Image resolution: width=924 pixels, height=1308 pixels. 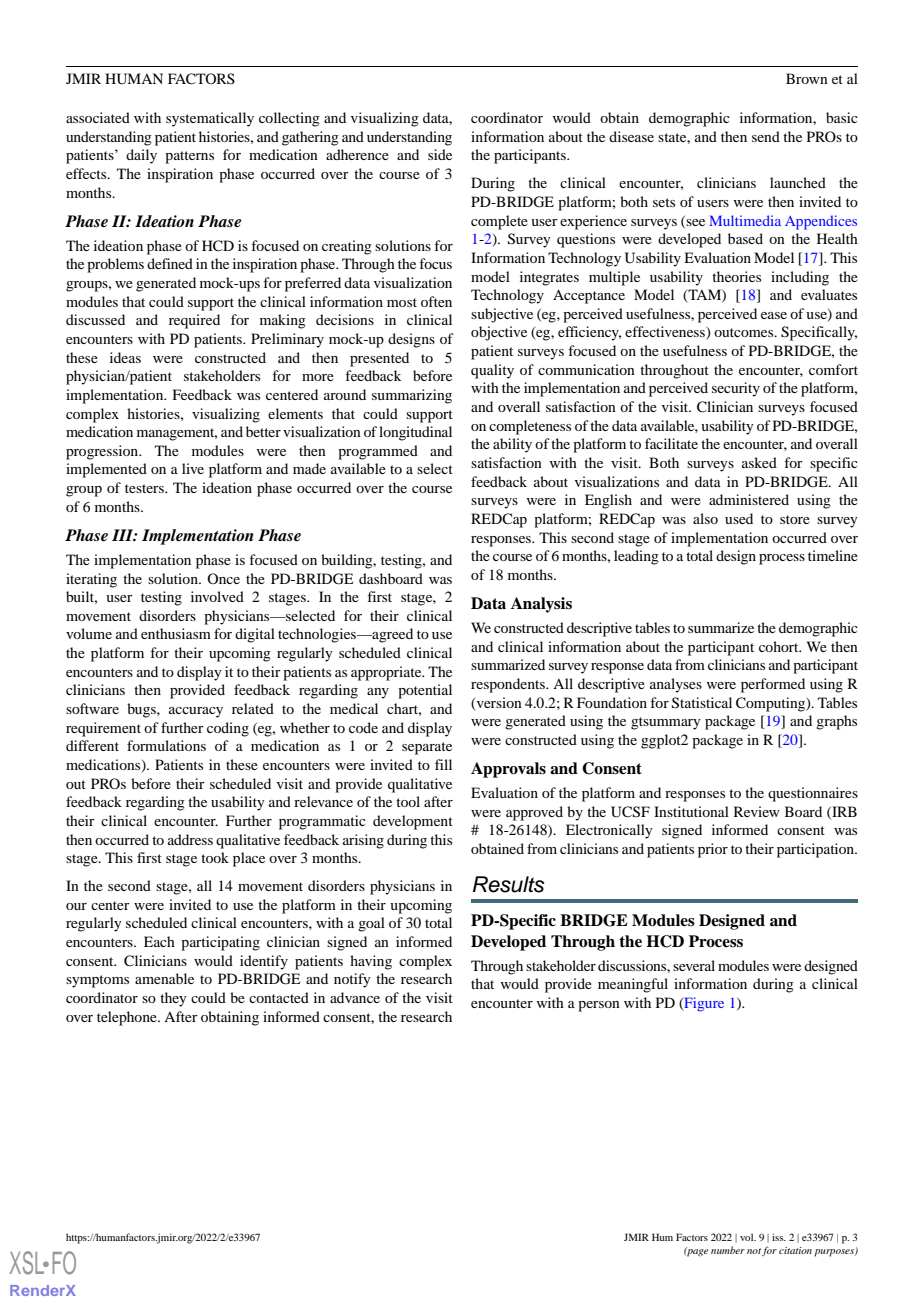 What do you see at coordinates (128, 1018) in the screenshot?
I see `telephone` at bounding box center [128, 1018].
